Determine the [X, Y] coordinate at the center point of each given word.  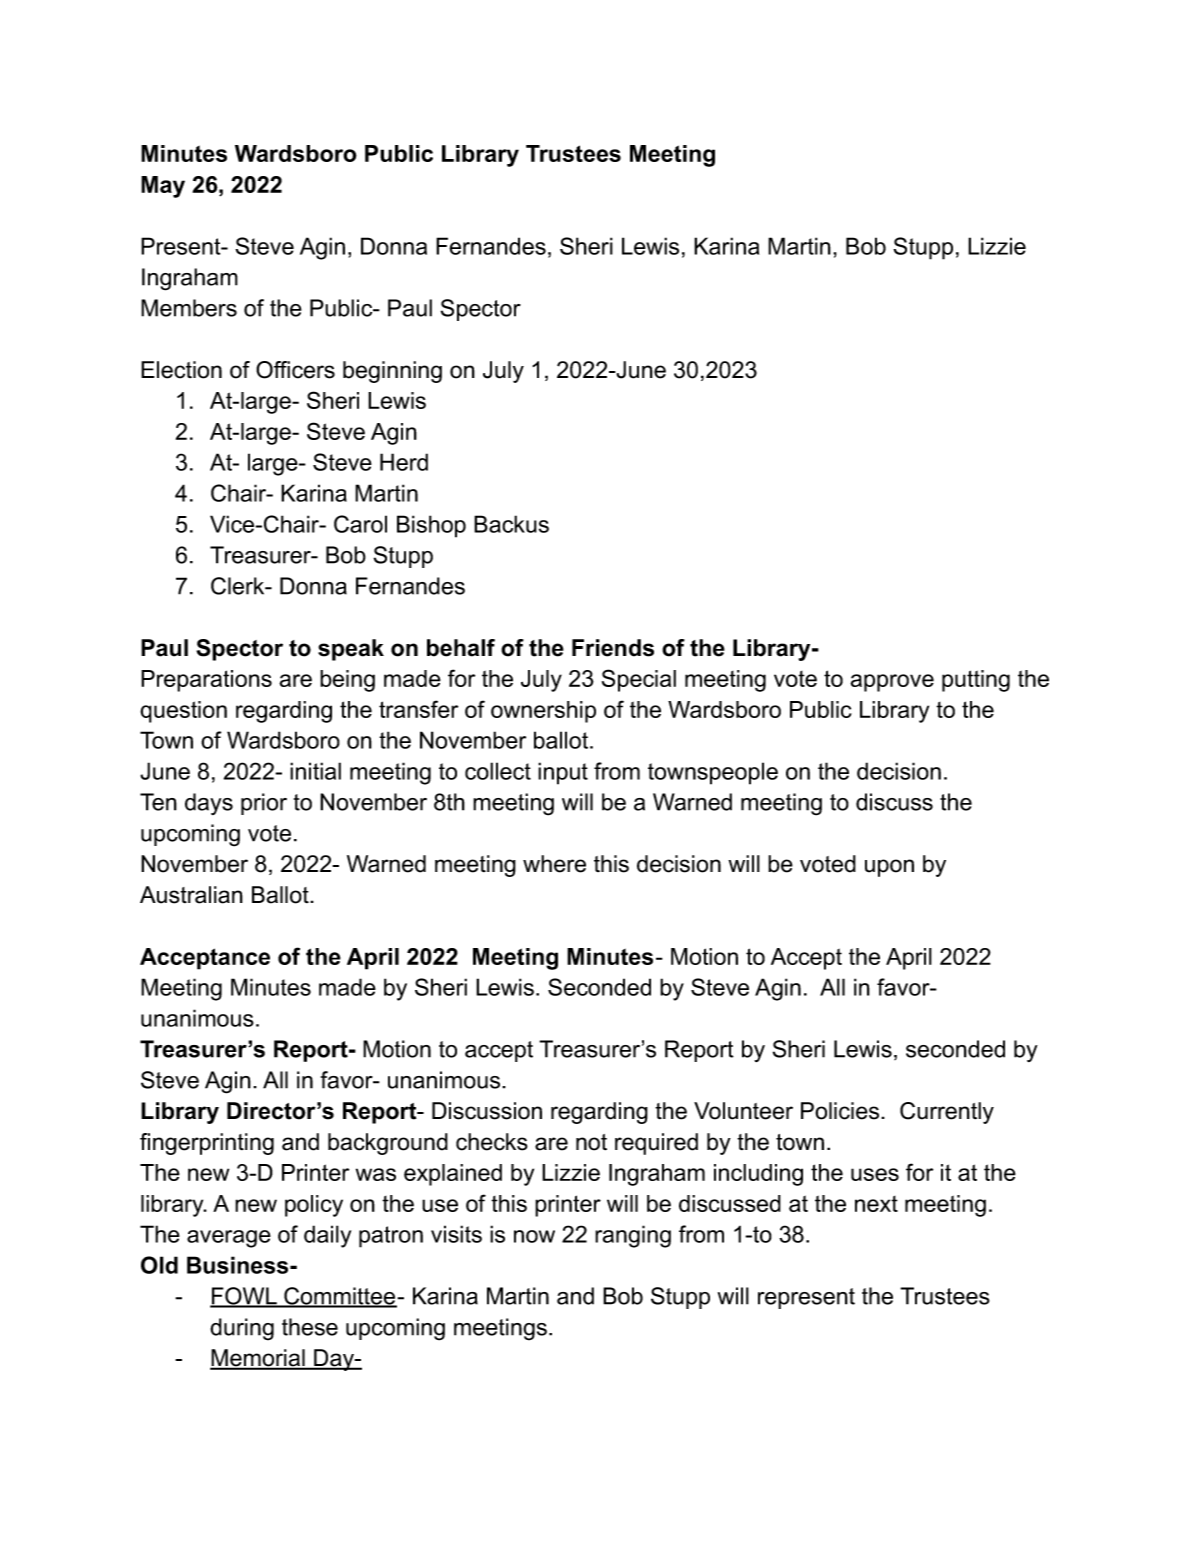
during [242, 1329]
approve [892, 683]
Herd [404, 462]
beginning [392, 372]
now [534, 1236]
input [563, 773]
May [163, 187]
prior [264, 804]
